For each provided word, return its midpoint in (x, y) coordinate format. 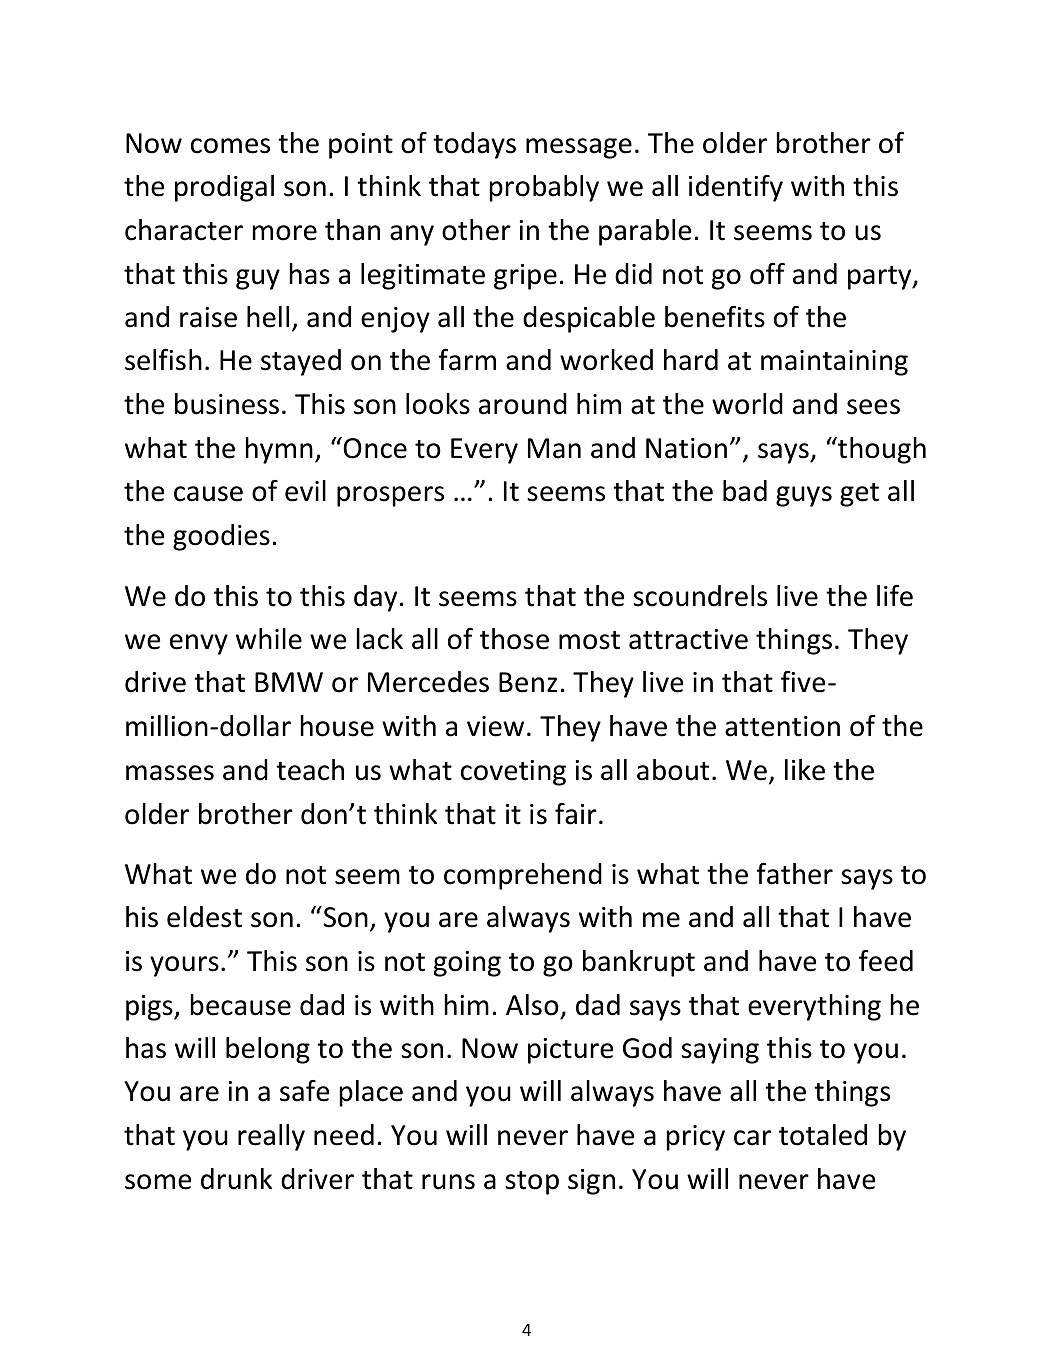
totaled (823, 1135)
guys (804, 496)
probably (544, 188)
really (271, 1137)
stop (532, 1183)
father (795, 874)
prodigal (224, 188)
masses (170, 773)
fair (576, 814)
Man (554, 448)
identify (736, 188)
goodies (221, 537)
